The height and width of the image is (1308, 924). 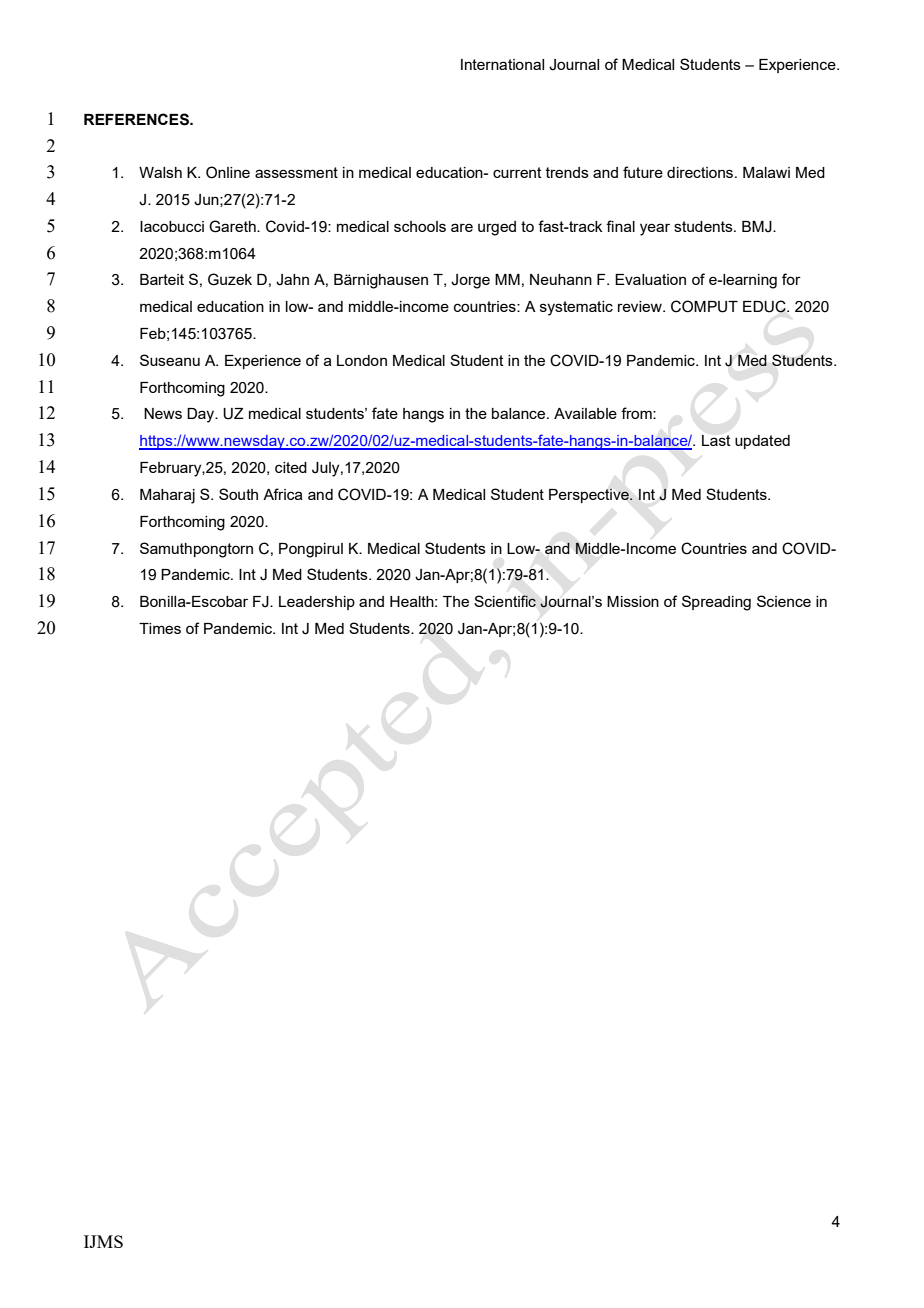 I want to click on directions, so click(x=701, y=172).
